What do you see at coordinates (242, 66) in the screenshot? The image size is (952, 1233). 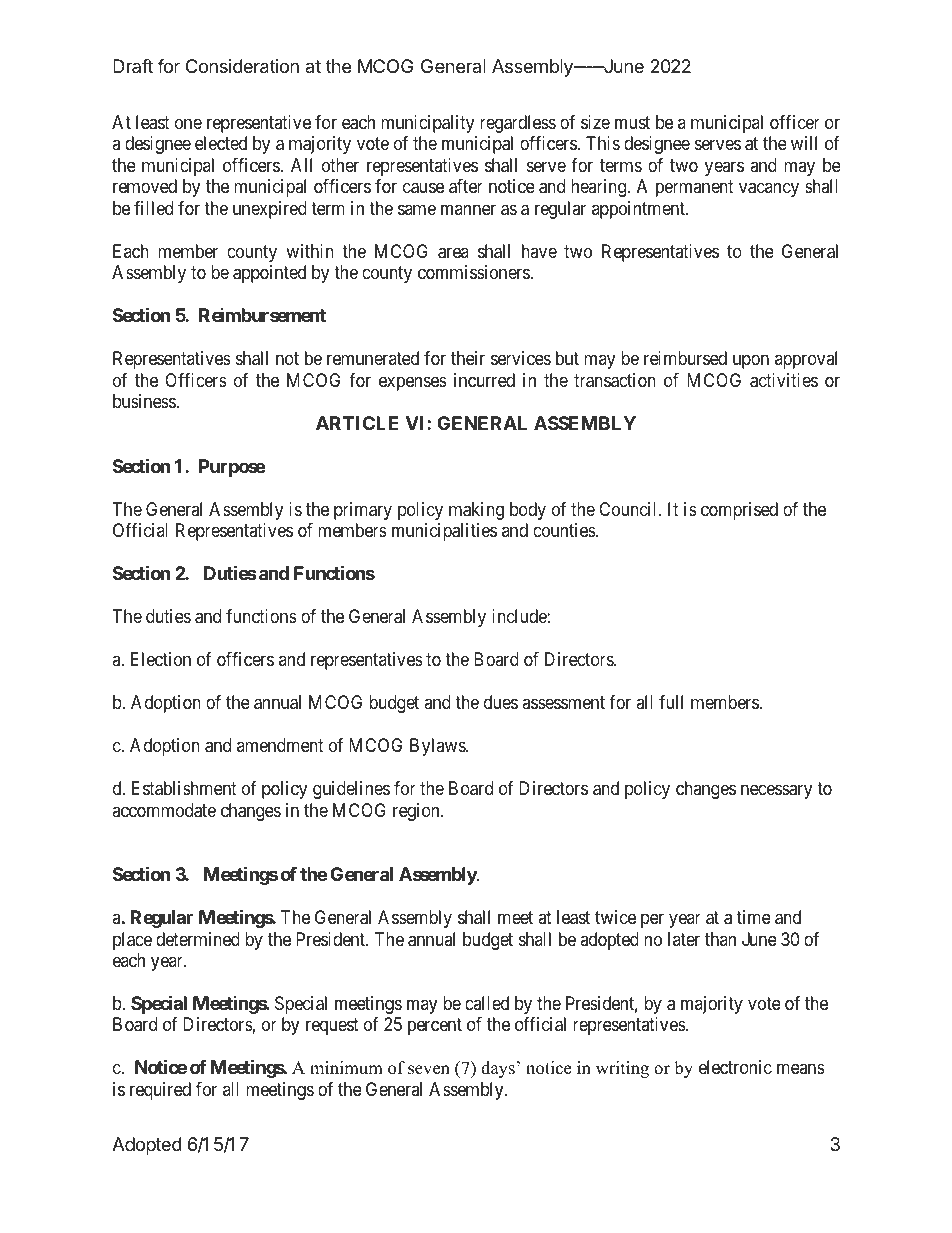 I see `Consideration` at bounding box center [242, 66].
